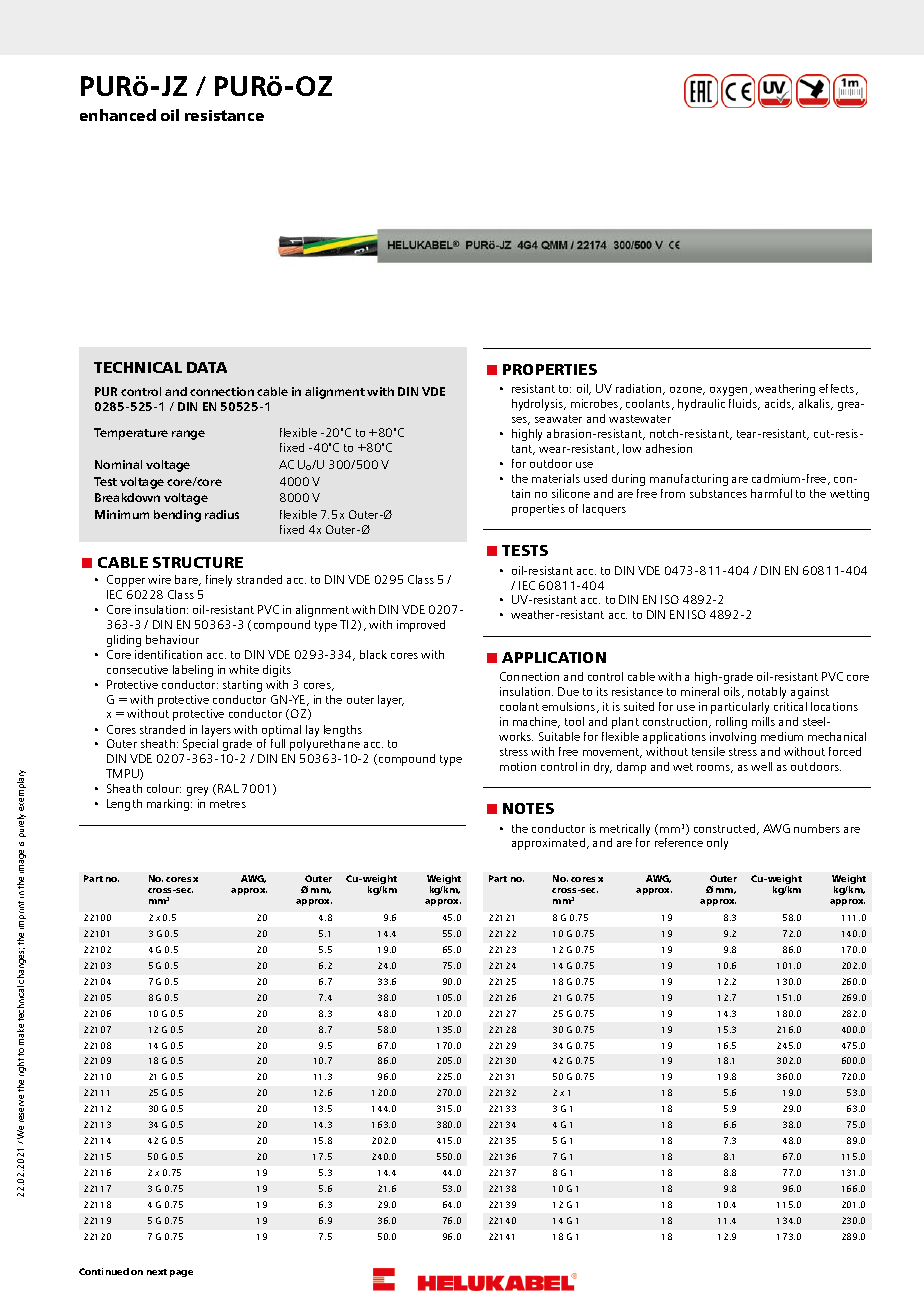 This document has height=1308, width=924. I want to click on oxygen, so click(728, 391).
